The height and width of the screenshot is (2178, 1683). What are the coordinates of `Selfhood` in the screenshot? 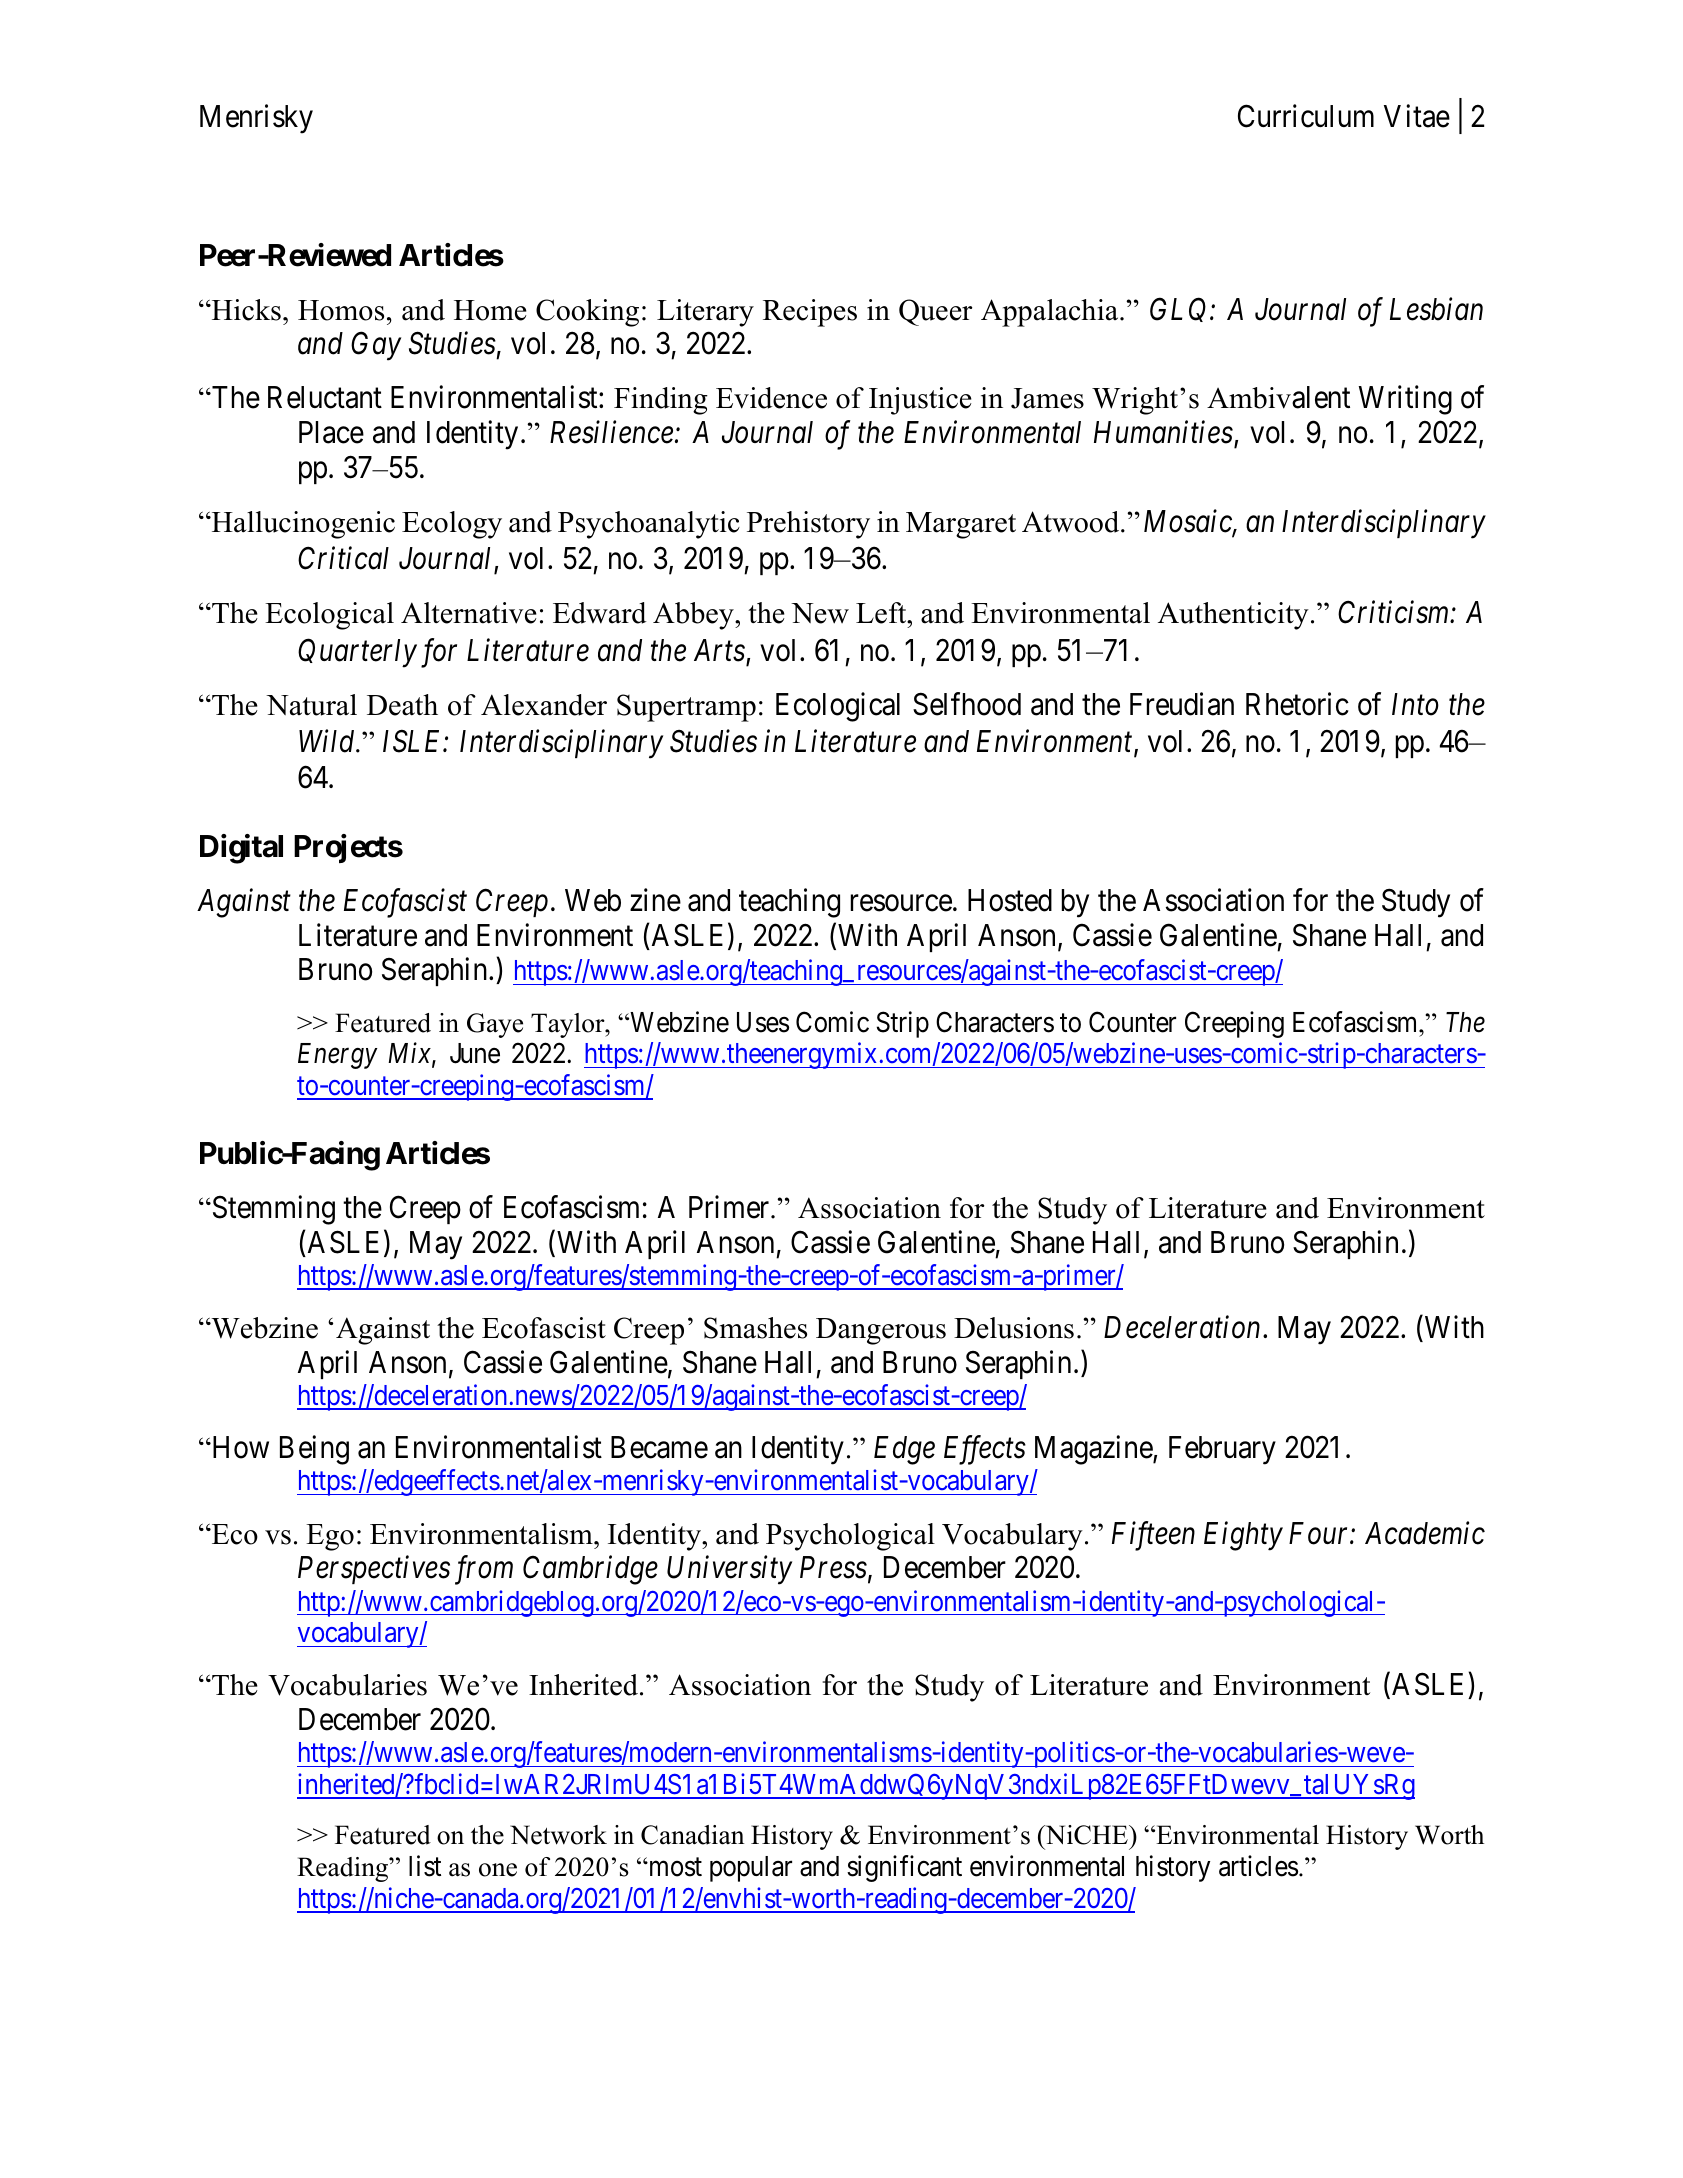 It's located at (967, 704).
